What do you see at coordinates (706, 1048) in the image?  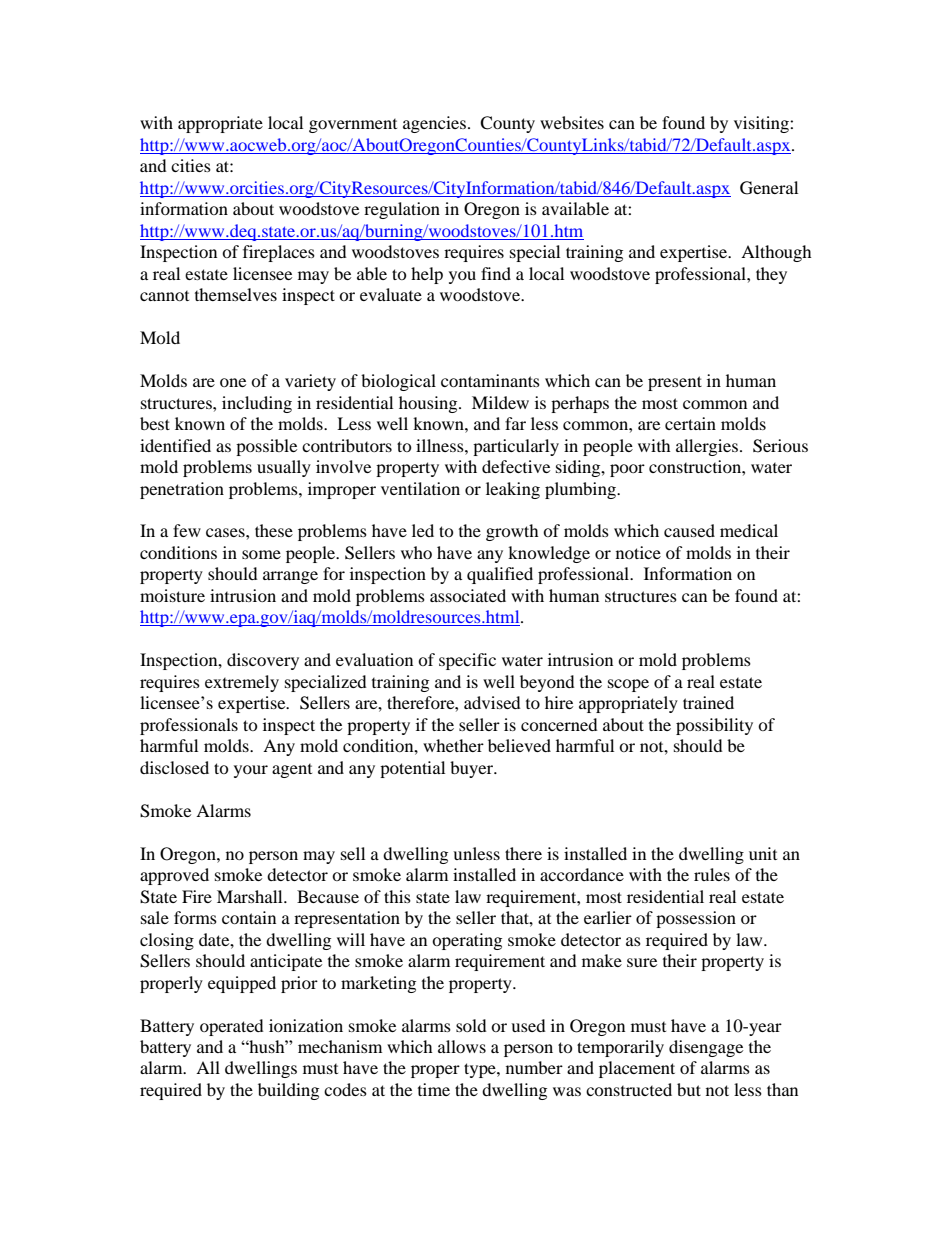 I see `disengage` at bounding box center [706, 1048].
